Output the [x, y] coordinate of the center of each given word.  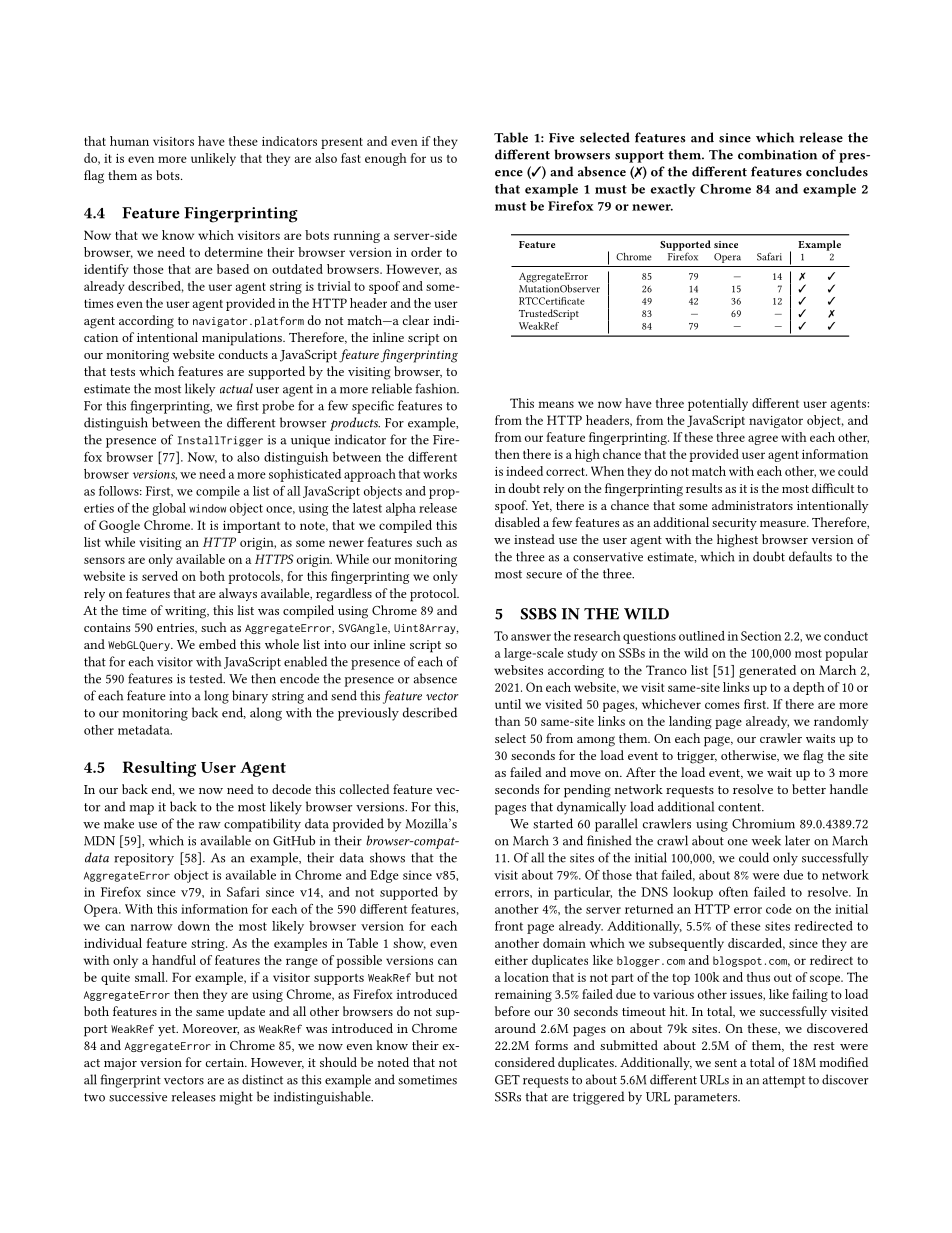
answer [531, 637]
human [129, 141]
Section [761, 636]
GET [507, 1080]
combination [777, 154]
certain [226, 1062]
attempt [784, 1082]
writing [187, 612]
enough [386, 159]
